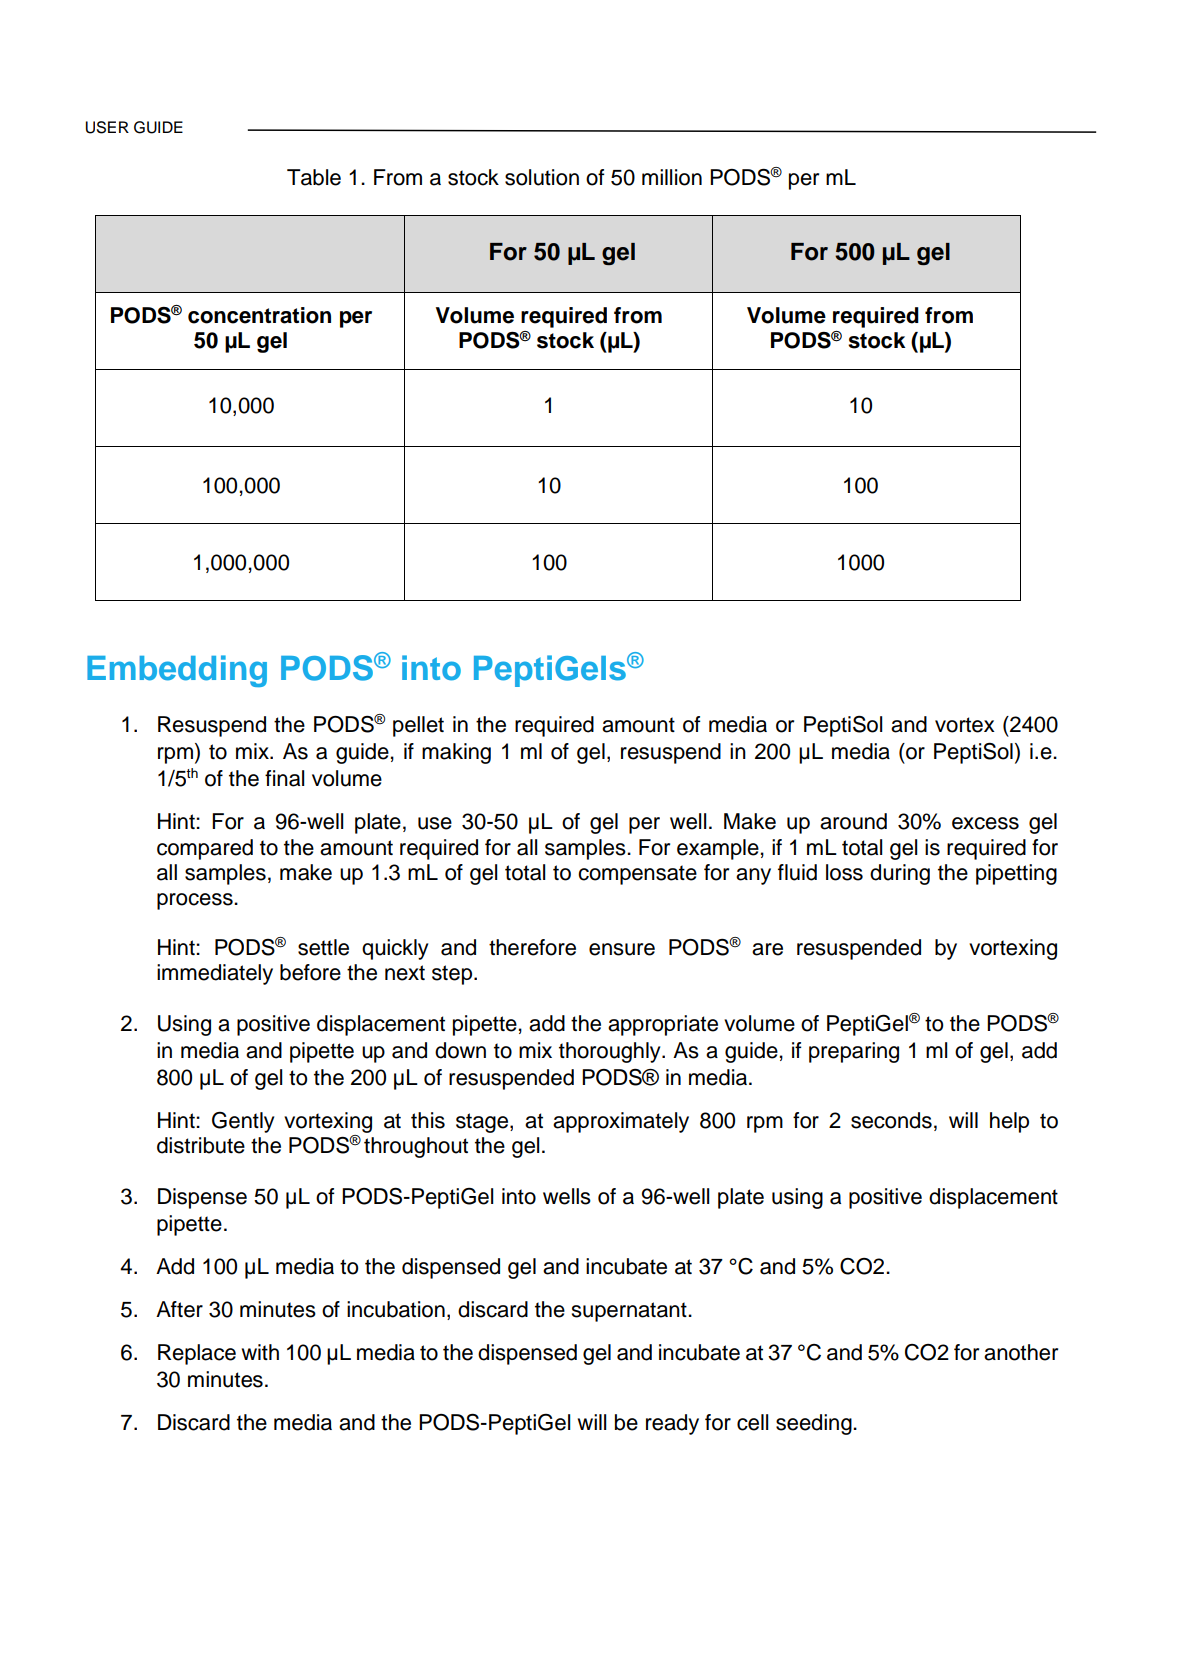 The image size is (1184, 1673). I want to click on pellet, so click(418, 726).
